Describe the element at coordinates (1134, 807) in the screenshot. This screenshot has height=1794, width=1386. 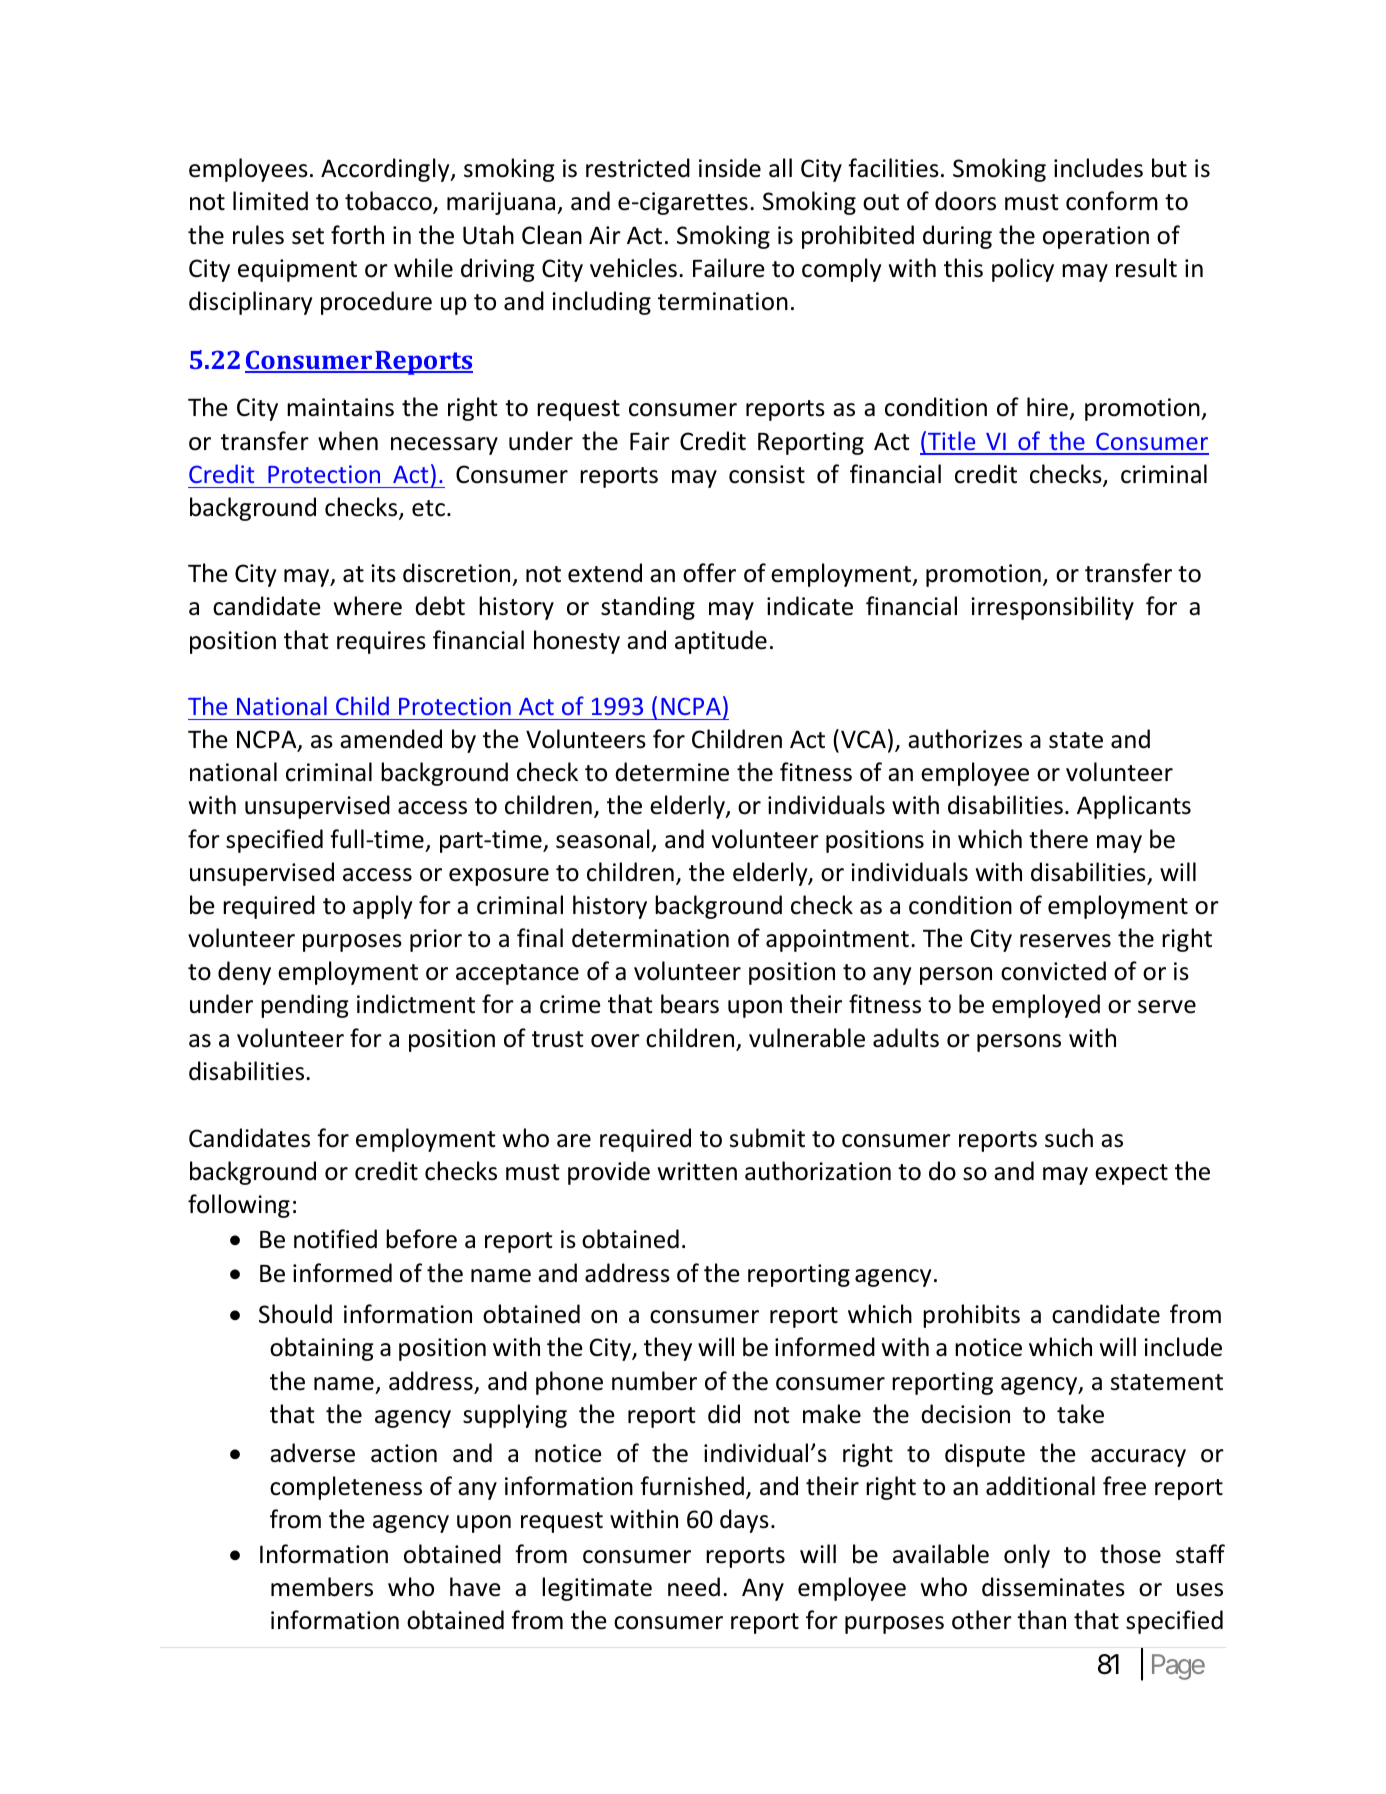
I see `Applicants` at that location.
